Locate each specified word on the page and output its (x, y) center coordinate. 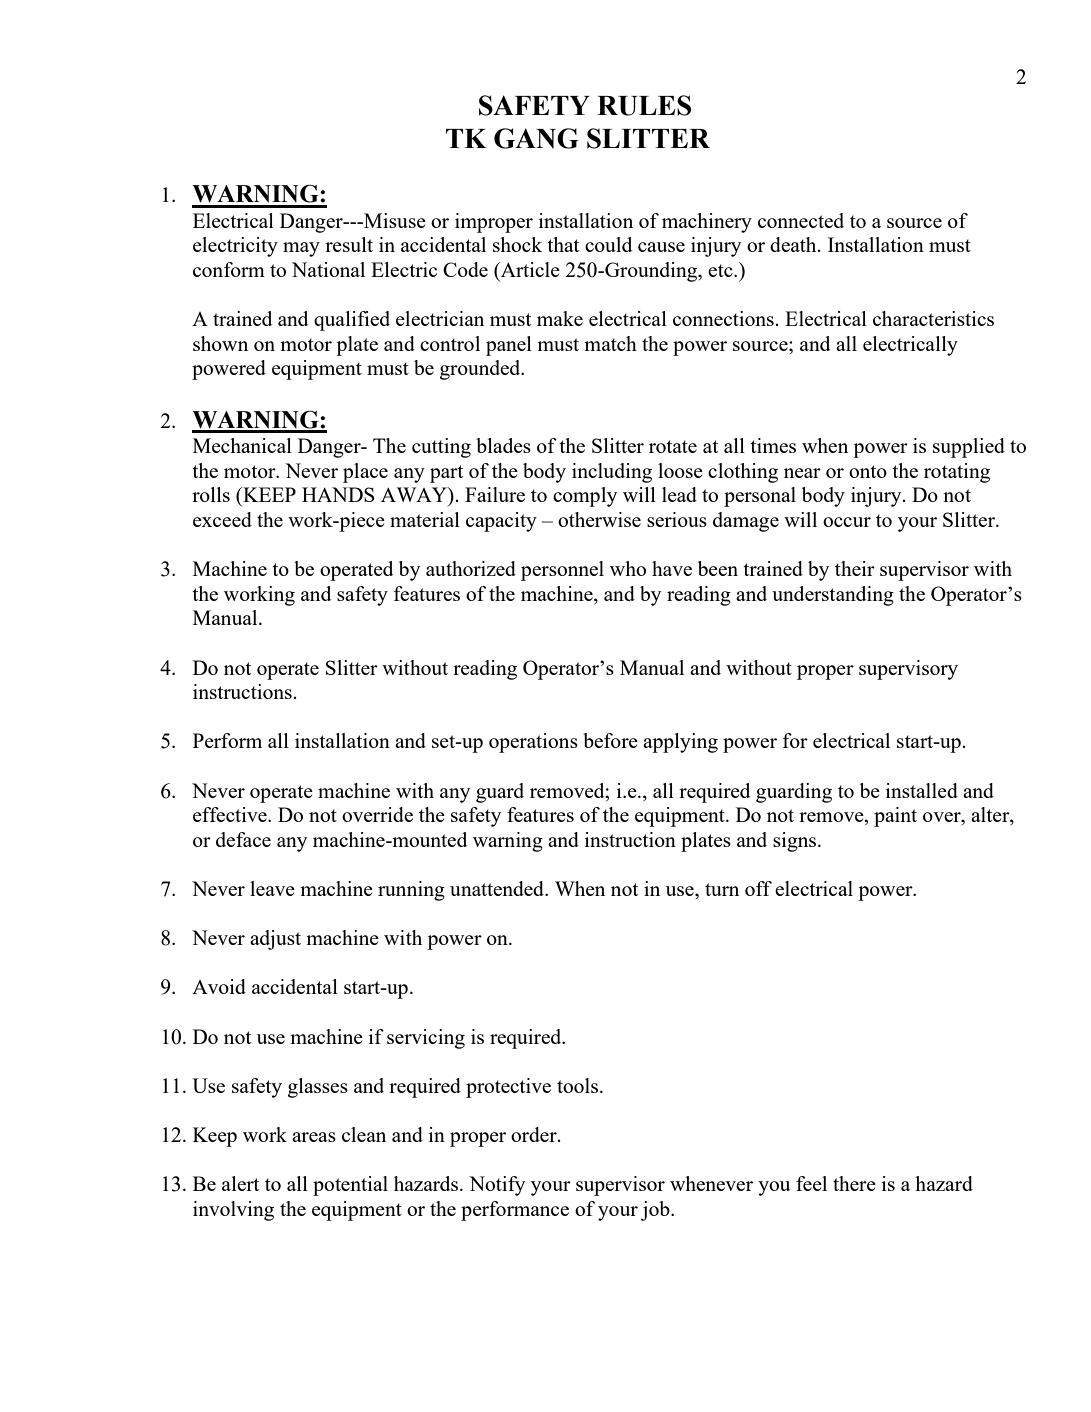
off (758, 888)
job (656, 1211)
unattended (498, 888)
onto (868, 471)
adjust (275, 940)
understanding (833, 596)
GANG (536, 138)
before (610, 740)
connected (801, 220)
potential (350, 1186)
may (301, 249)
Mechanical (242, 445)
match (610, 343)
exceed (222, 519)
